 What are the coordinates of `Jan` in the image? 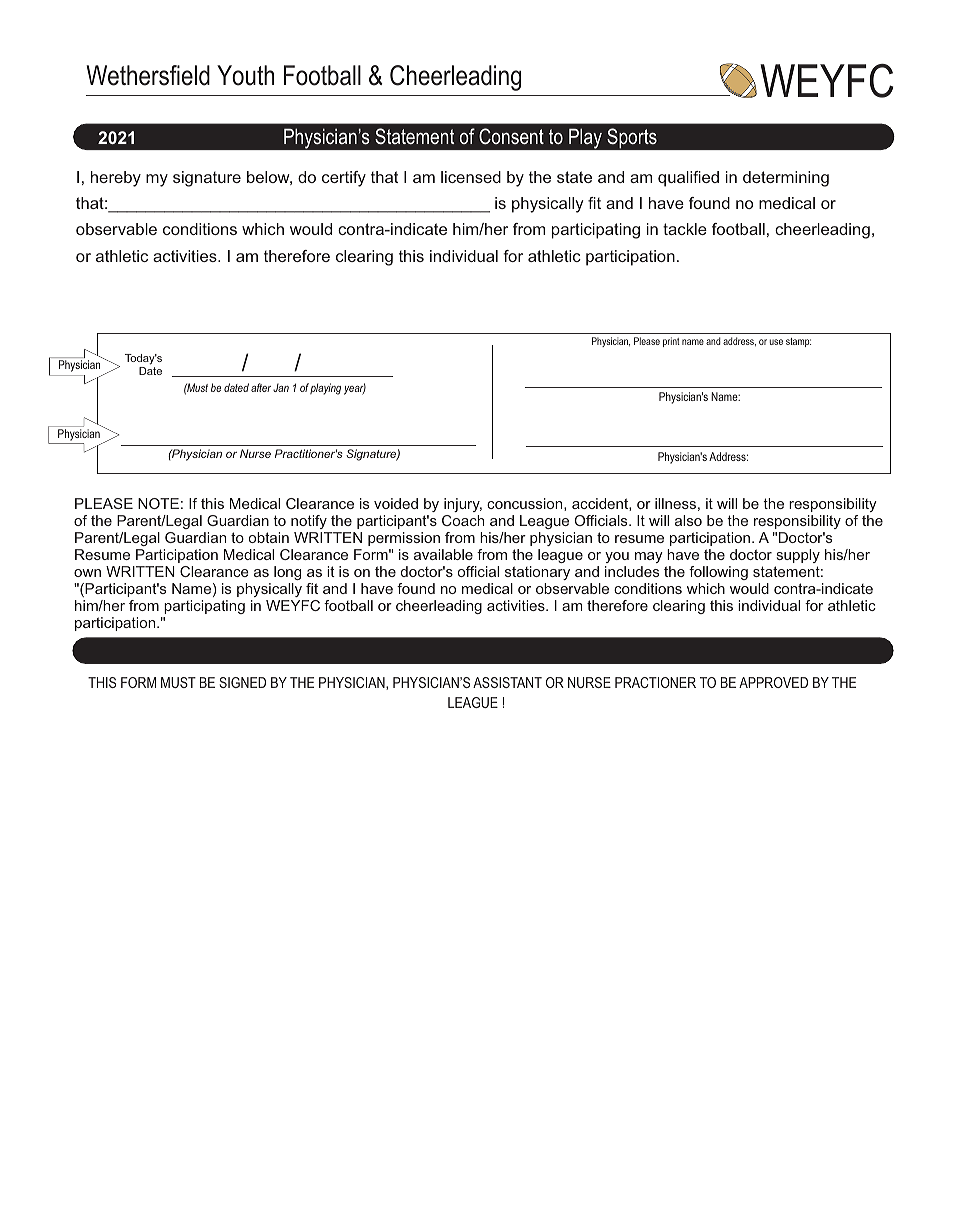 It's located at (281, 387).
